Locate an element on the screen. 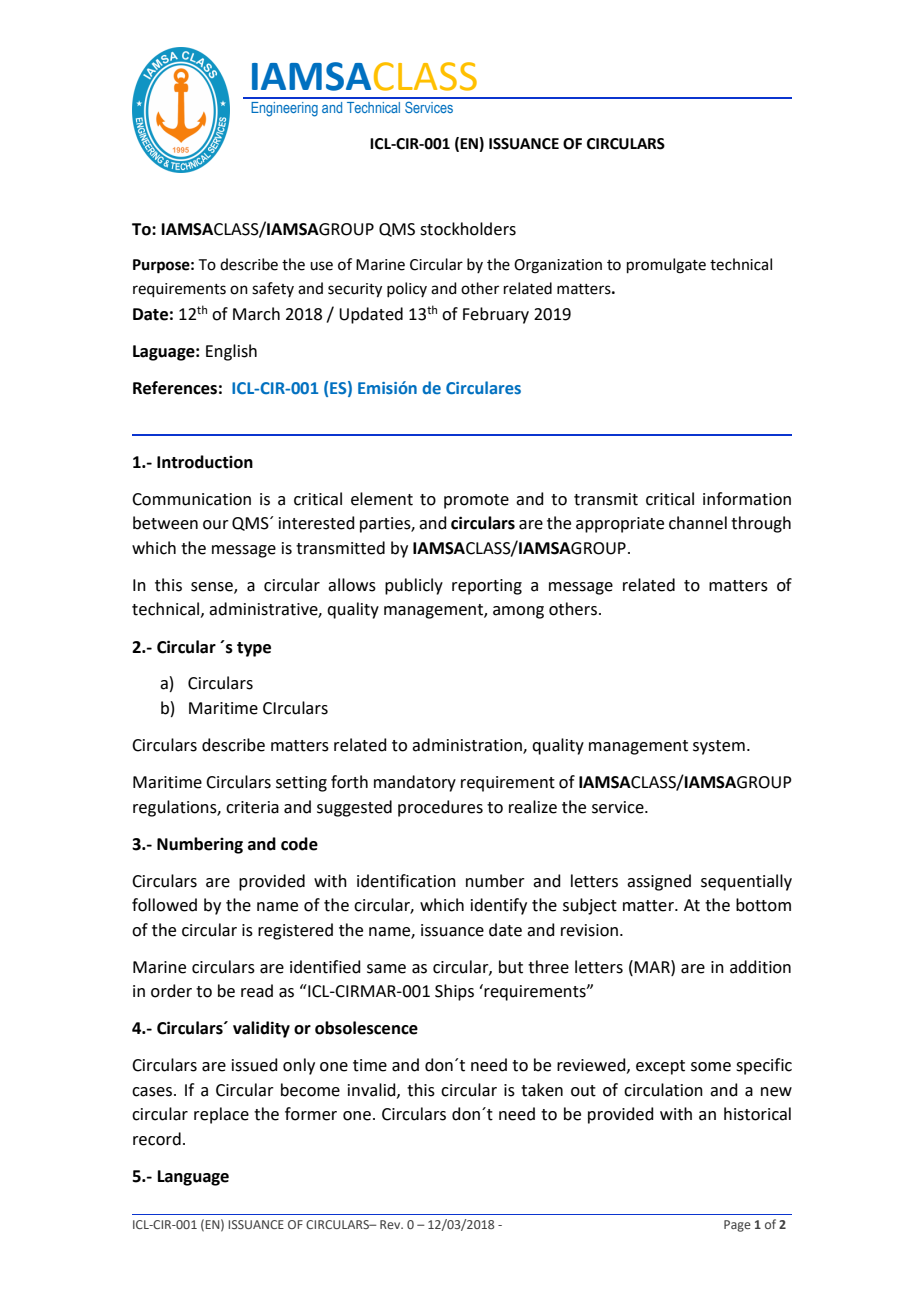 This screenshot has width=924, height=1308. safety is located at coordinates (273, 289).
